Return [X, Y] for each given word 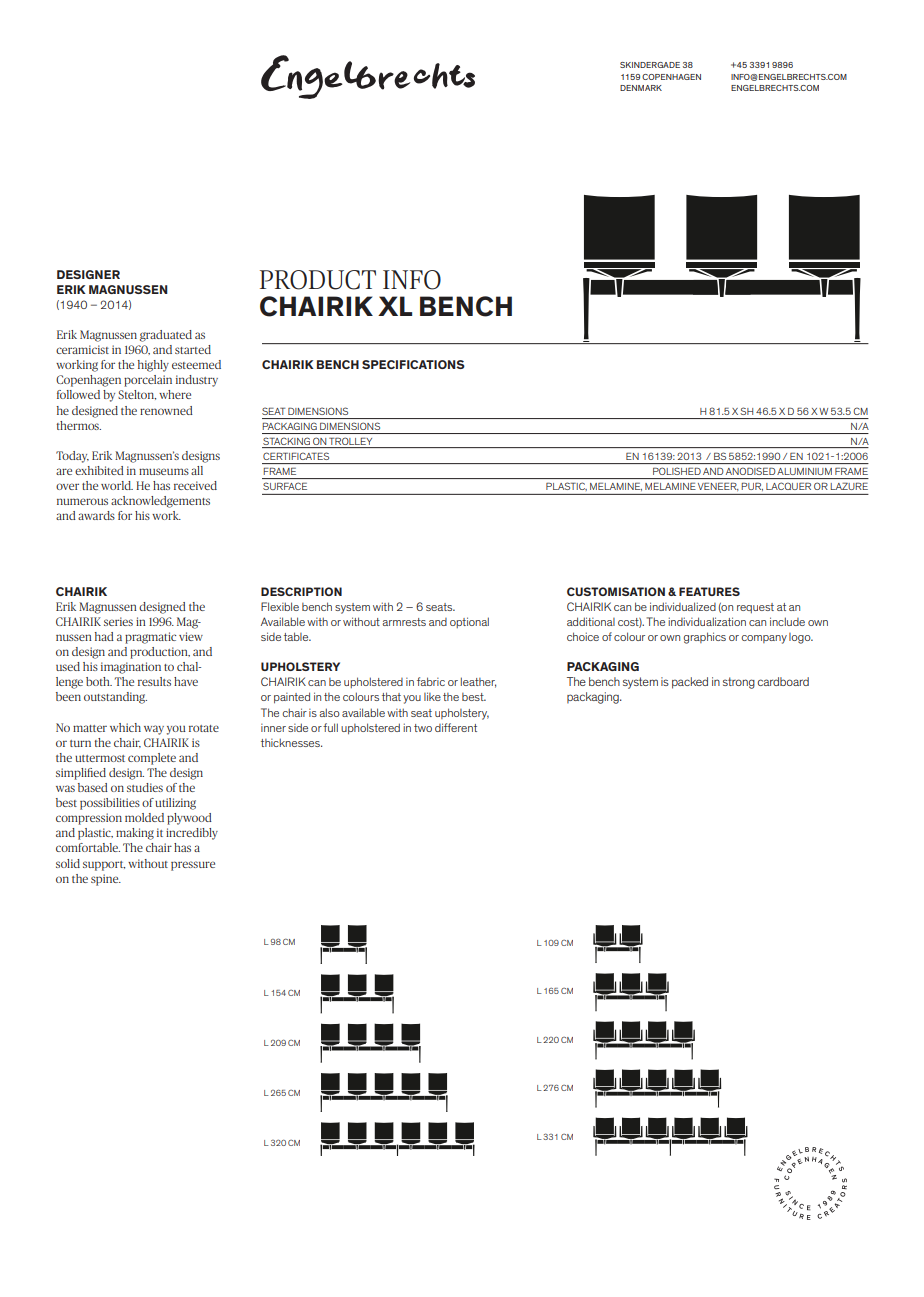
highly [153, 366]
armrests [404, 622]
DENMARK [641, 88]
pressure [193, 866]
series [118, 621]
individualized [683, 606]
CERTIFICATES [296, 456]
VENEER [718, 486]
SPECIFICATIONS [413, 364]
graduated [166, 336]
